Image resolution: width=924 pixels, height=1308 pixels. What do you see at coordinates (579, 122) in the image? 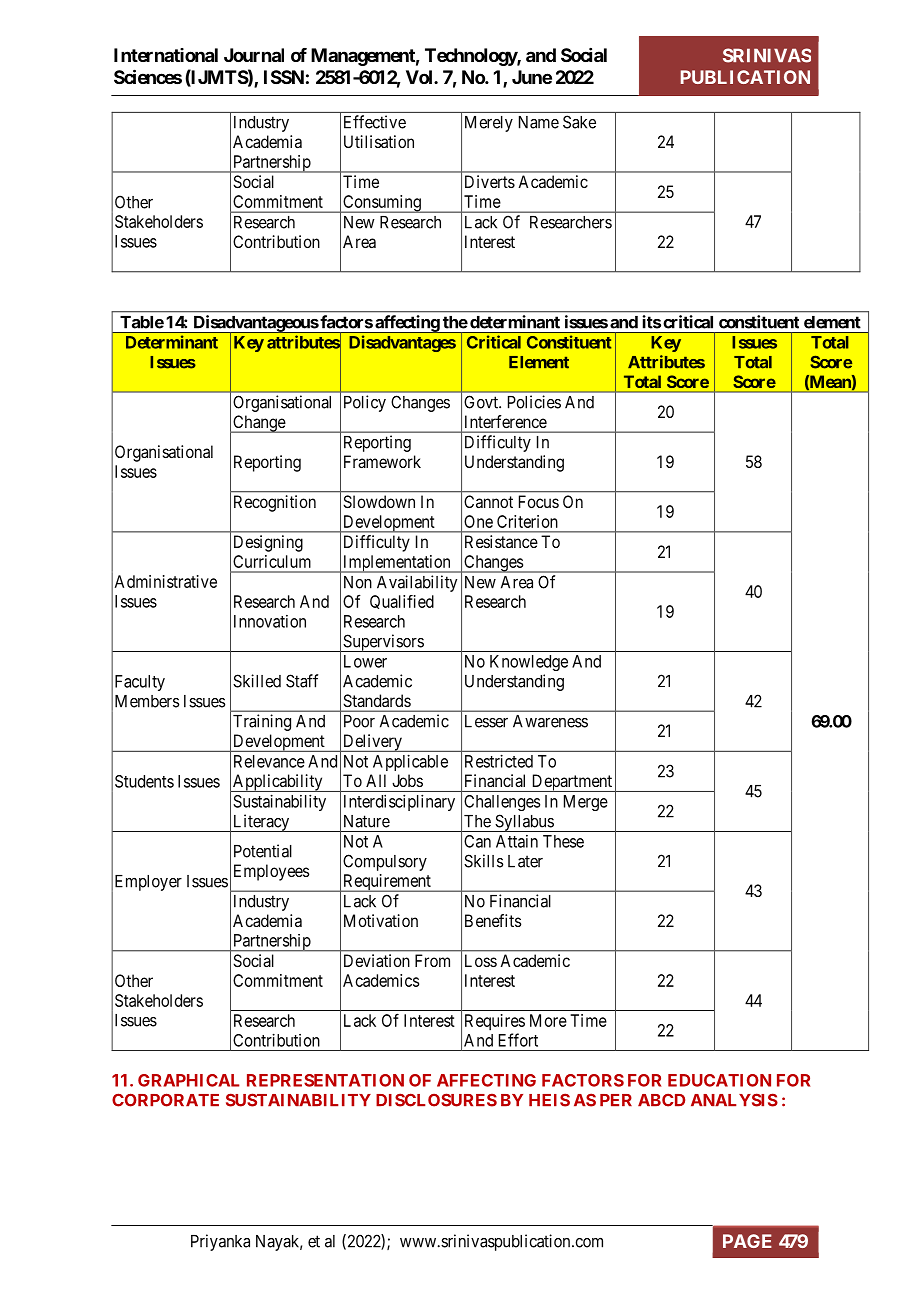
I see `Sake` at bounding box center [579, 122].
